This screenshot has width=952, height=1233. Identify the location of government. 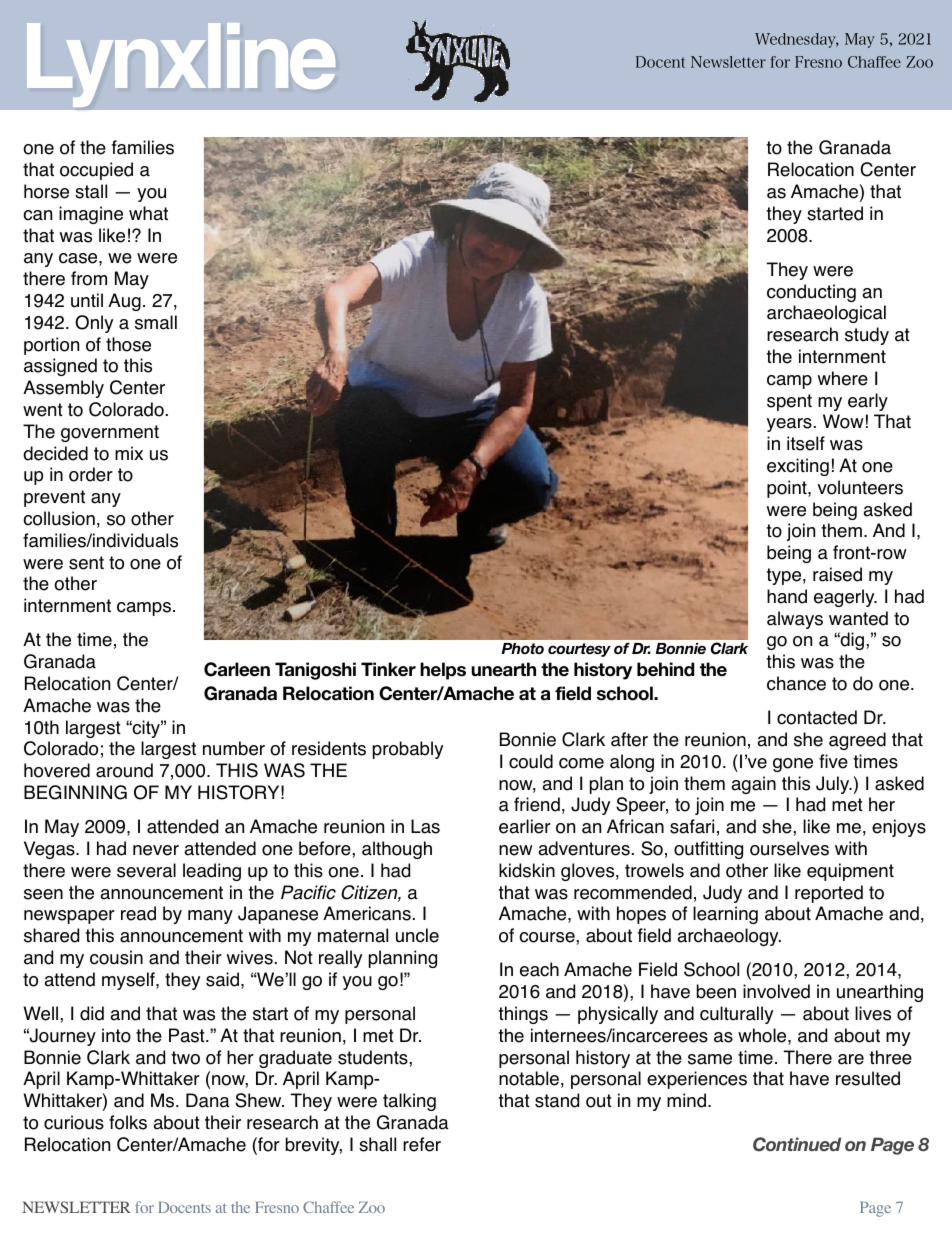
(110, 433).
